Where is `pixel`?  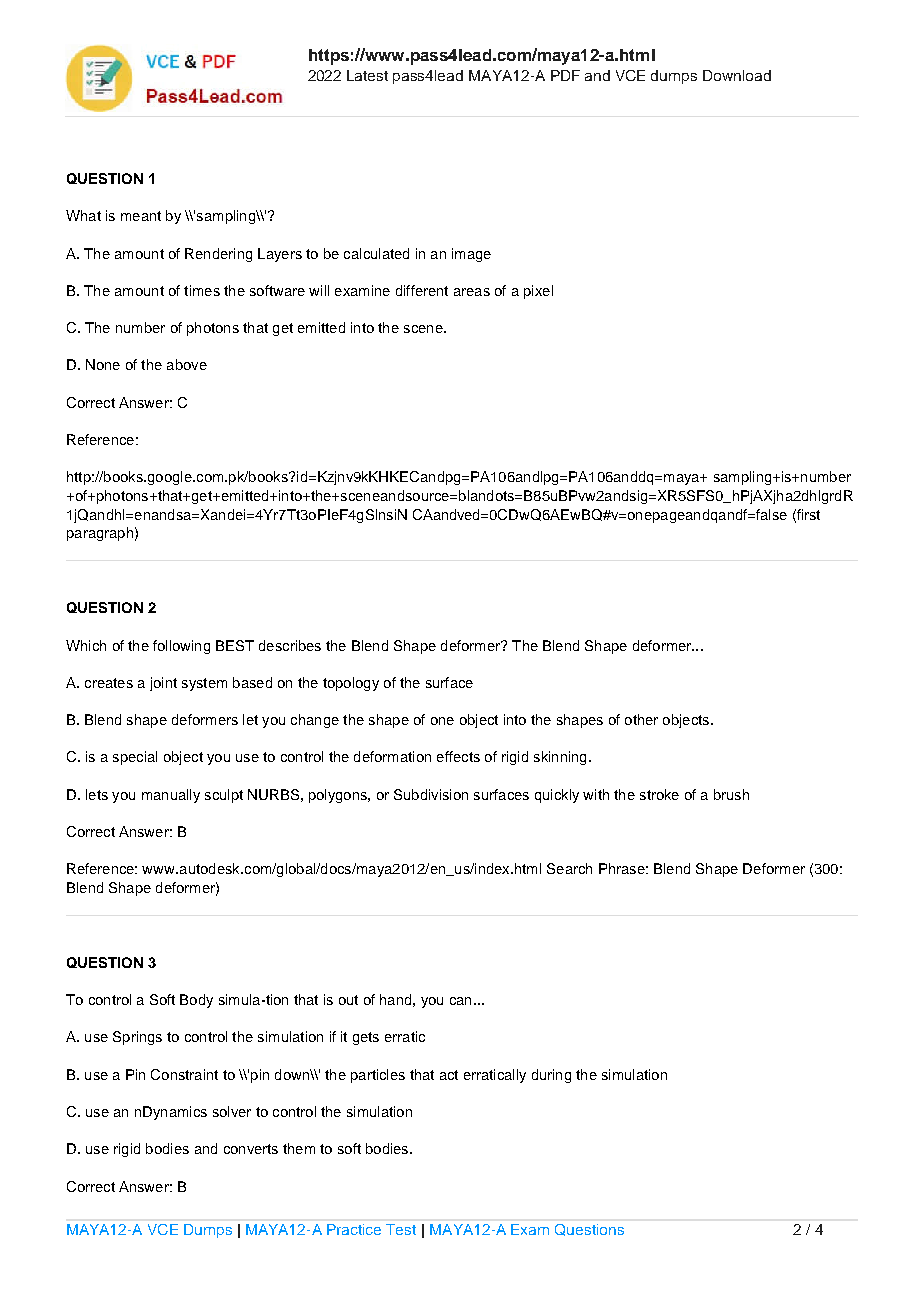
pixel is located at coordinates (538, 292).
